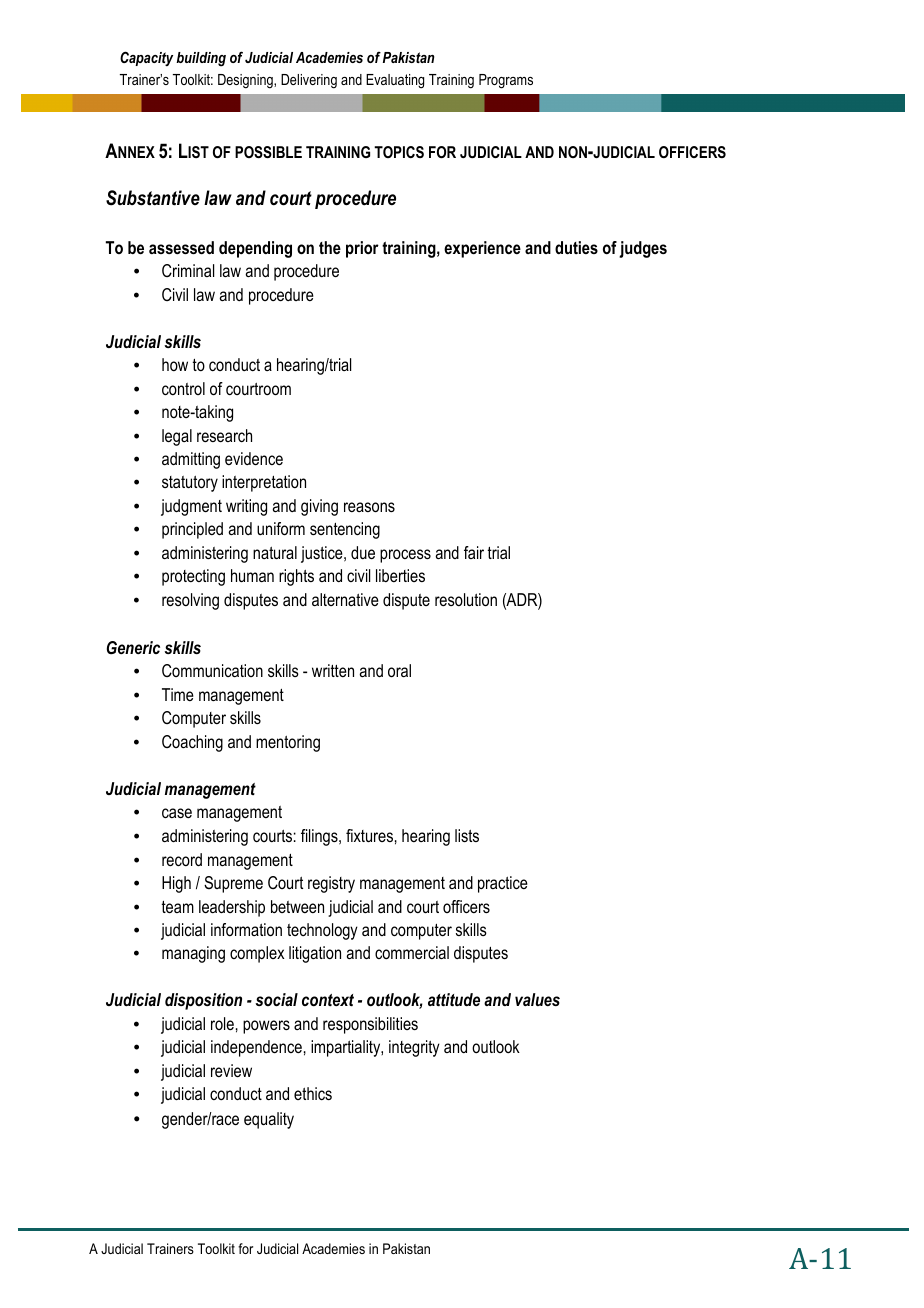 The width and height of the screenshot is (924, 1308). Describe the element at coordinates (506, 81) in the screenshot. I see `Programs` at that location.
